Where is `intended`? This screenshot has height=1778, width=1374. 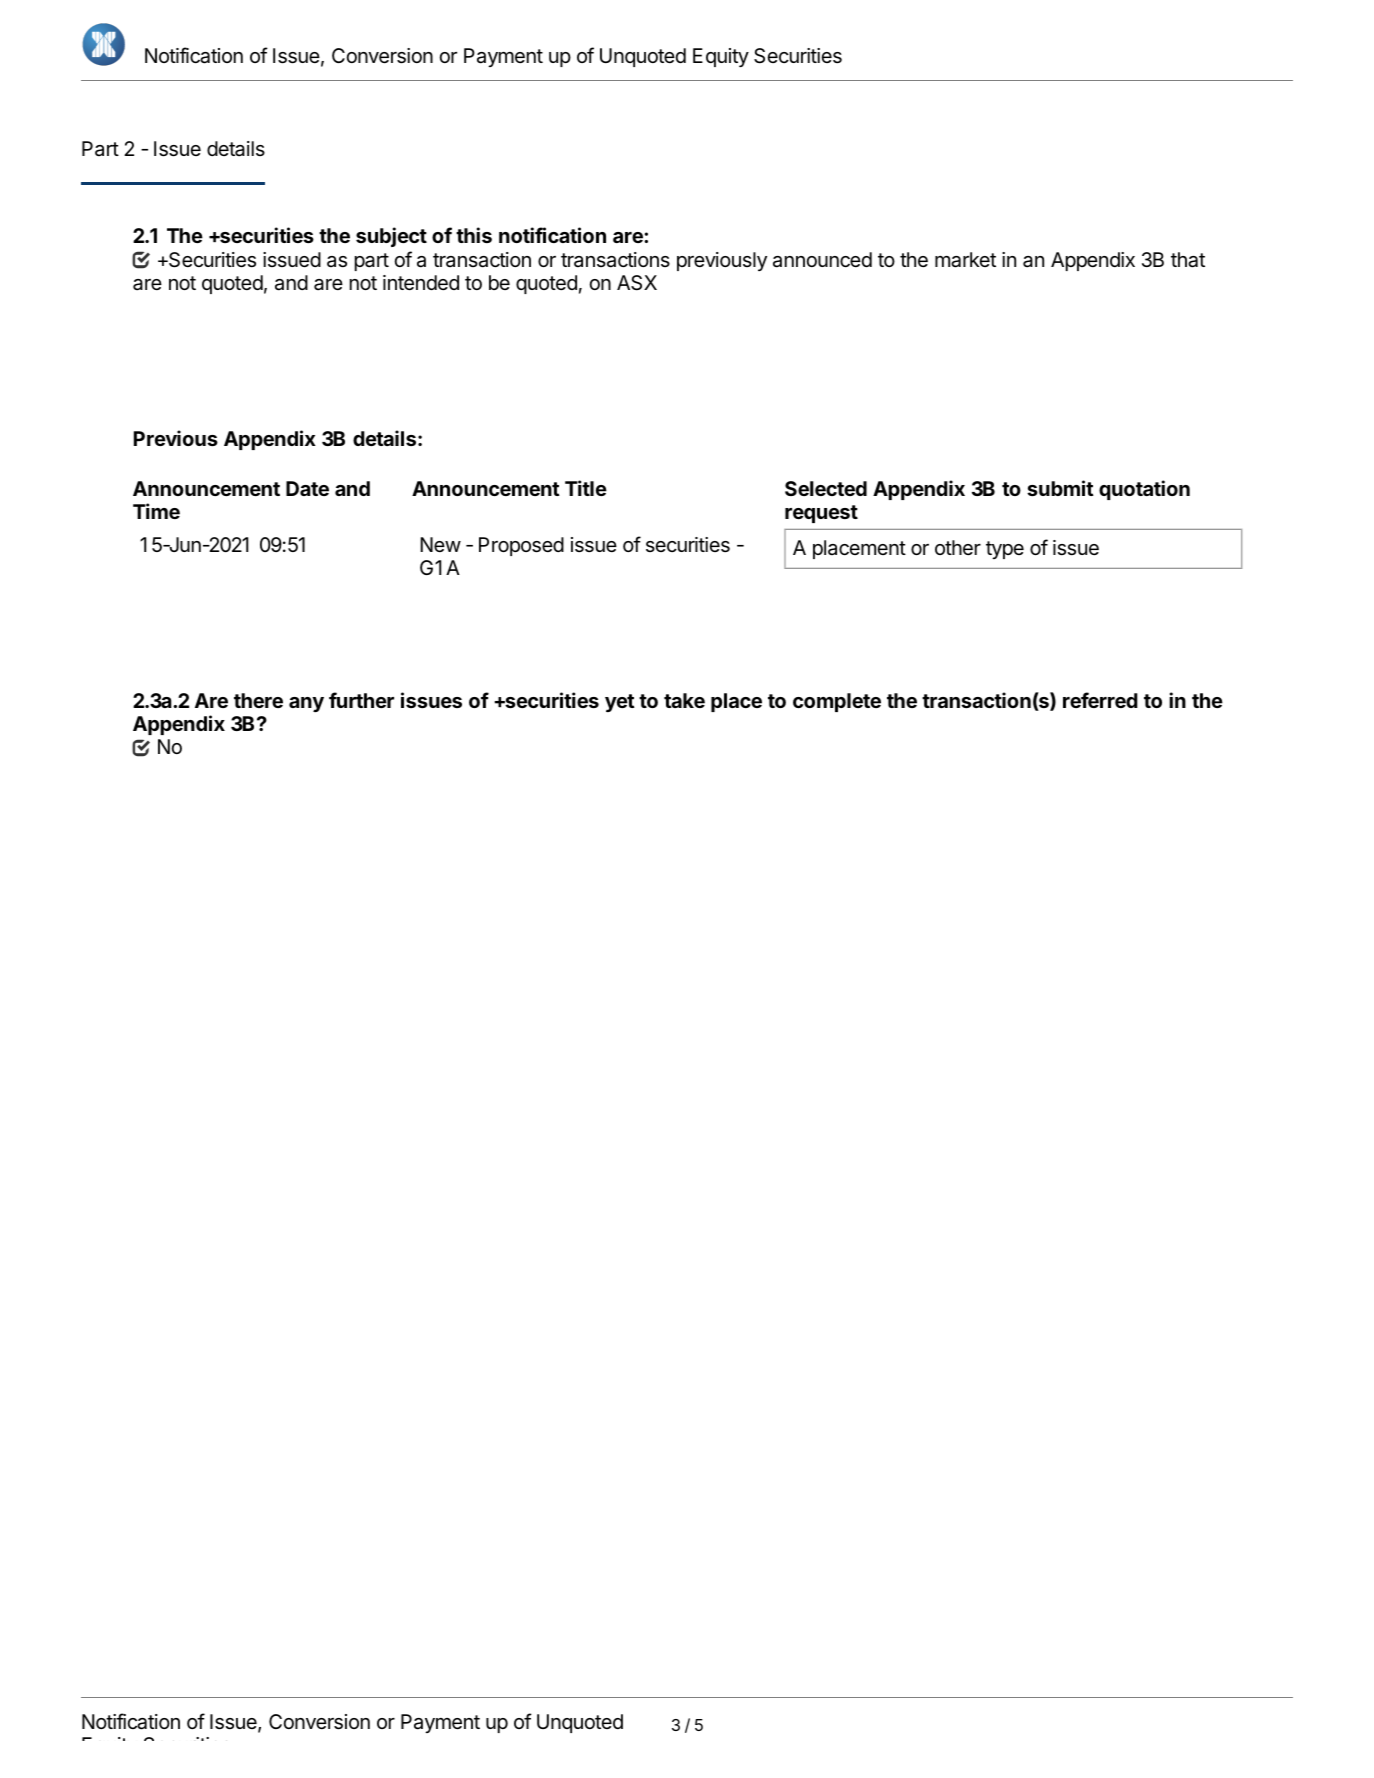
intended is located at coordinates (421, 283).
